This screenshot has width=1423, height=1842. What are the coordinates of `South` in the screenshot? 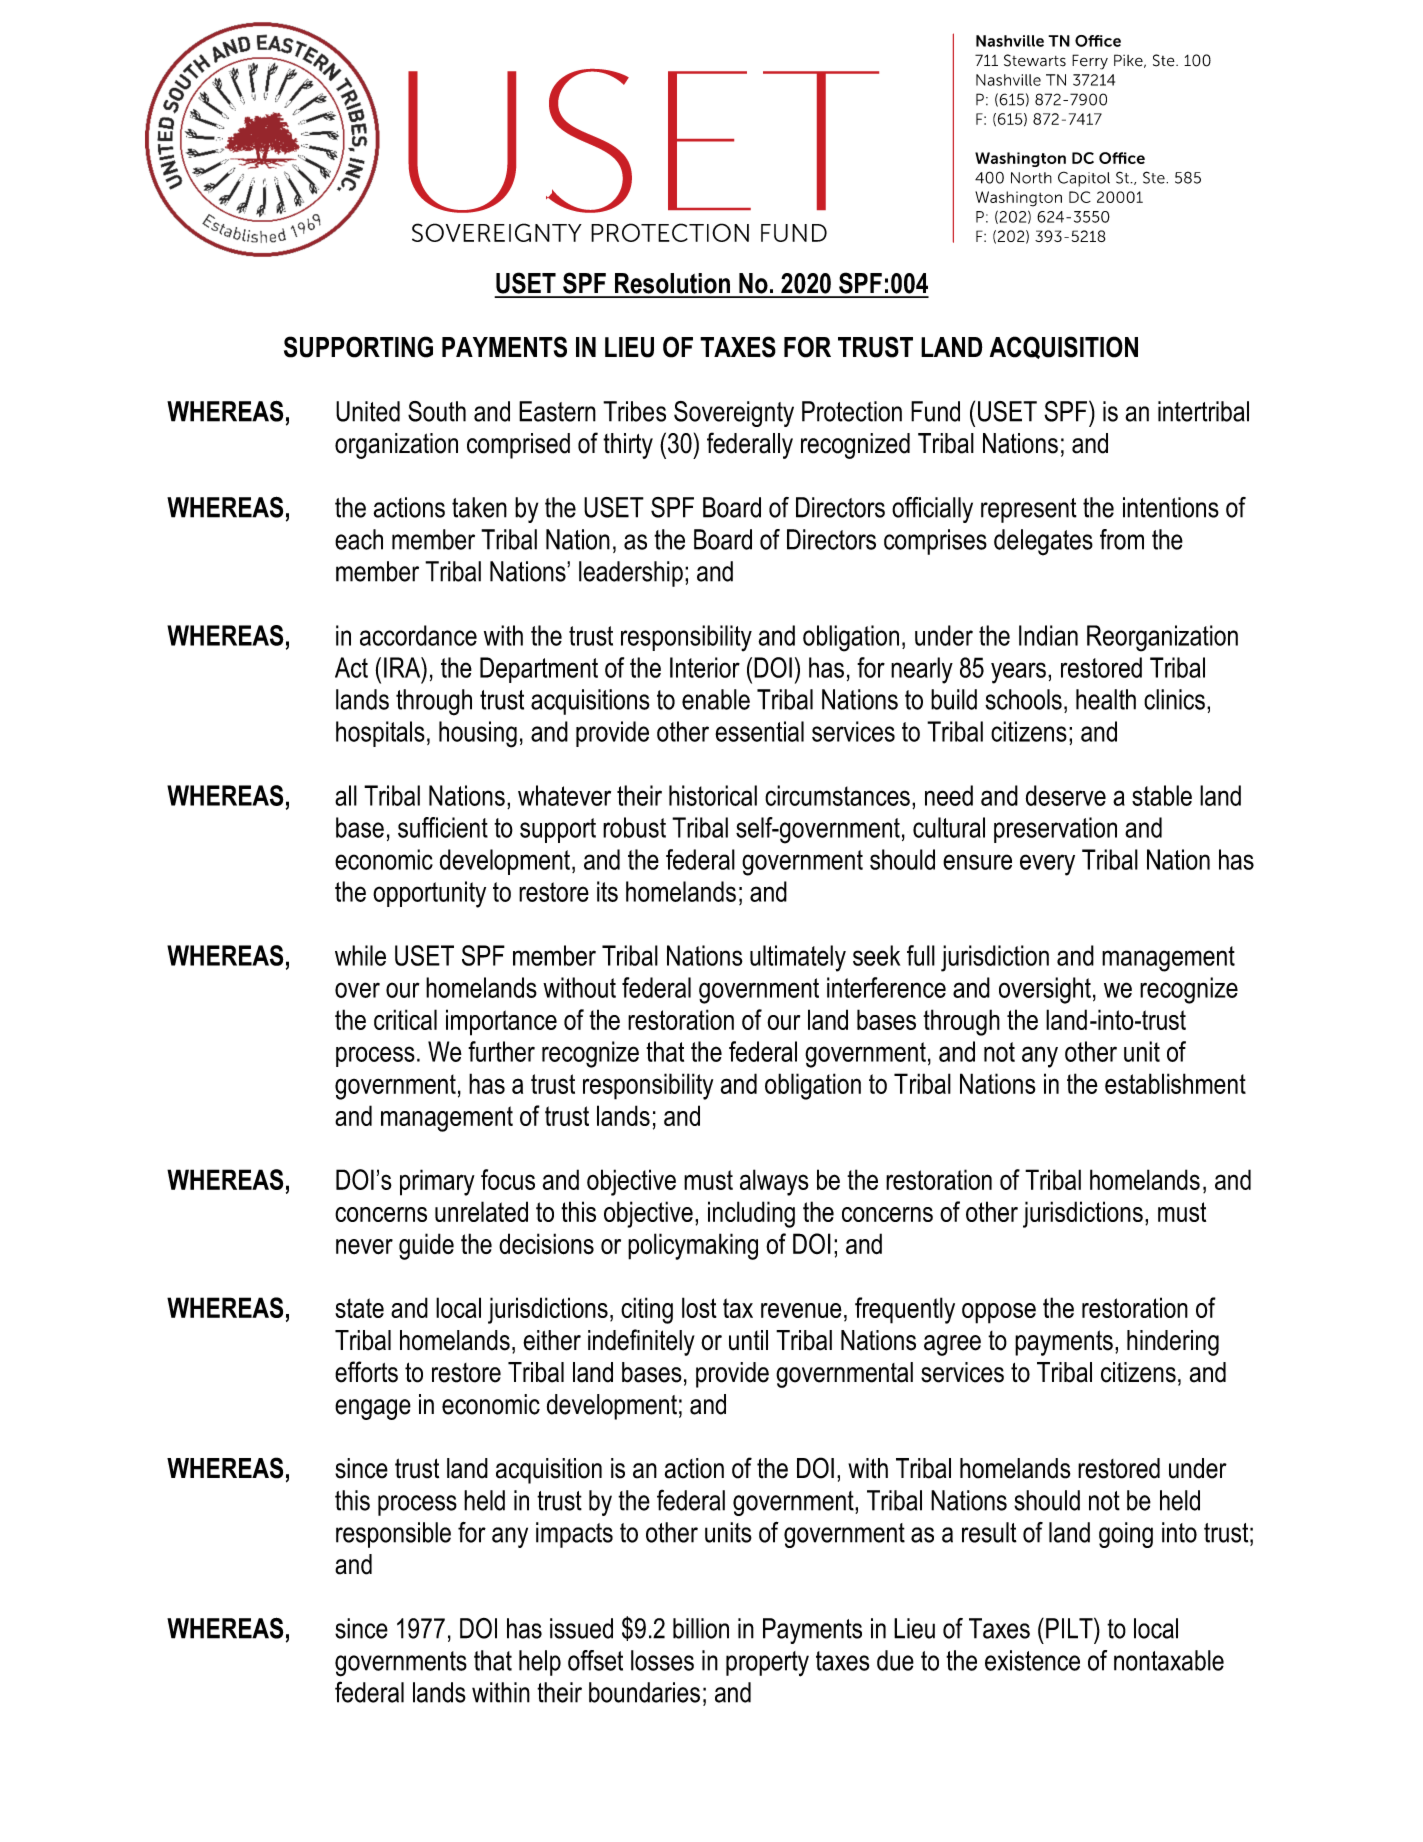 It's located at (437, 411).
